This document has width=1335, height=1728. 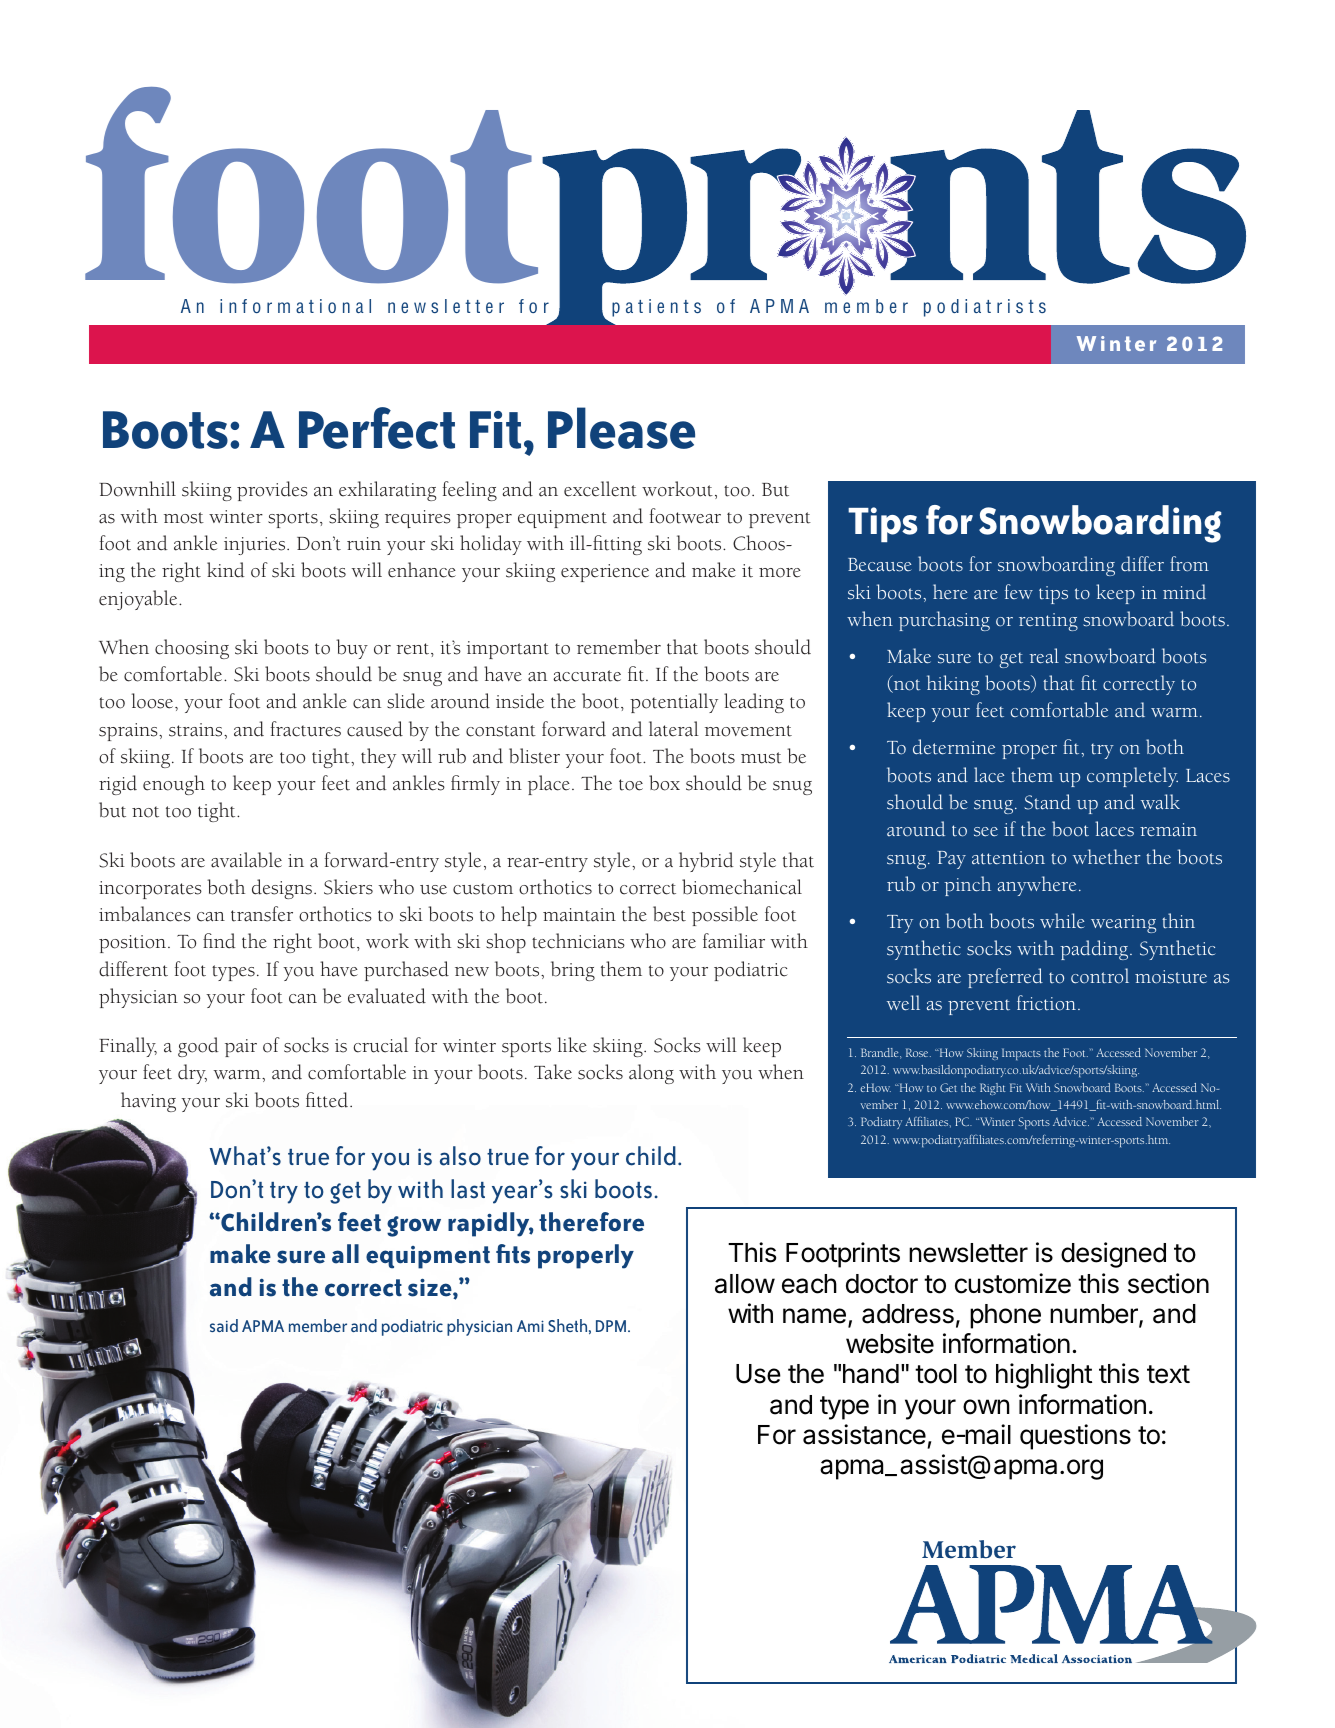 What do you see at coordinates (224, 1325) in the document?
I see `said` at bounding box center [224, 1325].
